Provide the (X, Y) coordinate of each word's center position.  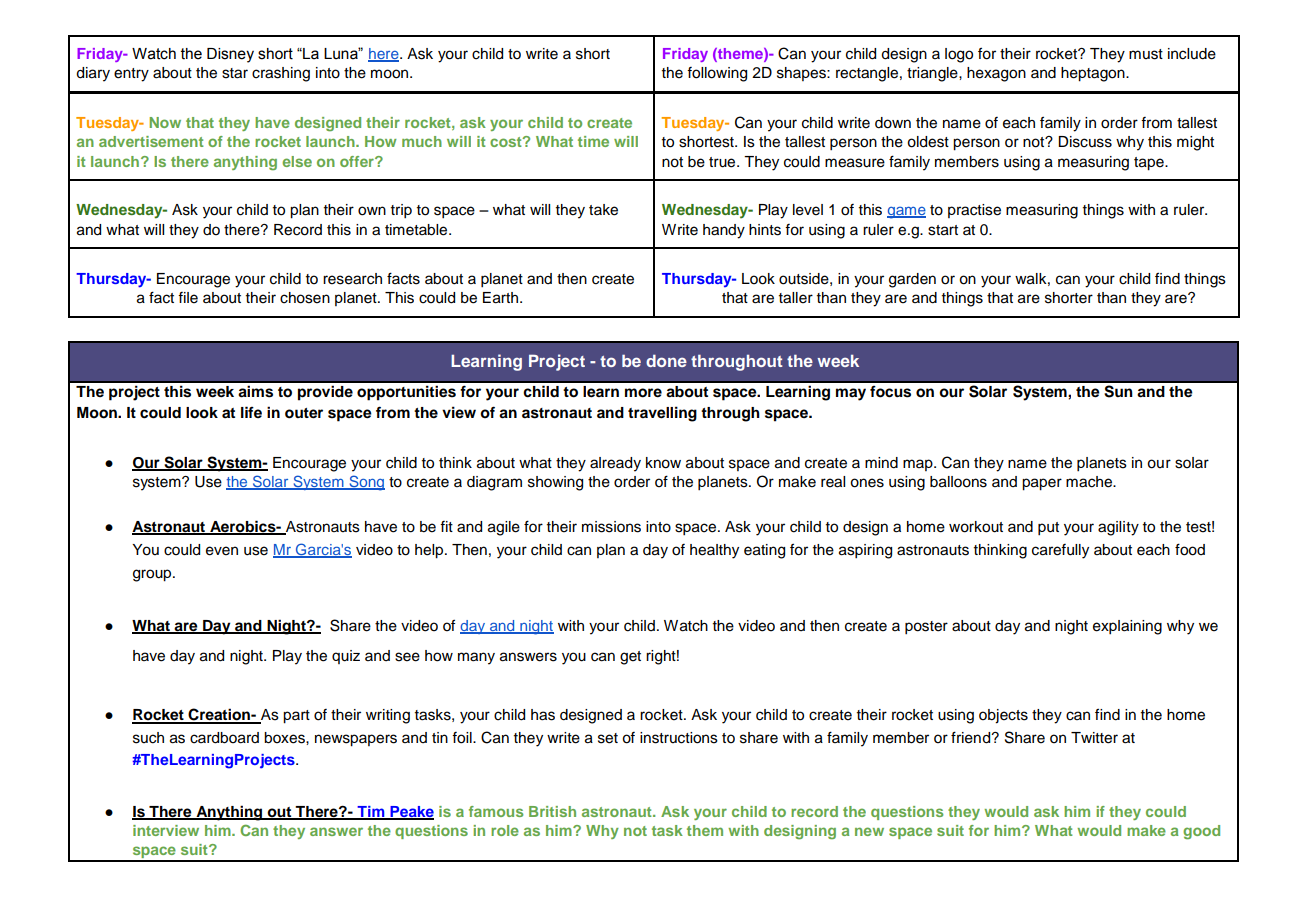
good (1201, 832)
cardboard (224, 738)
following (717, 74)
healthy (714, 551)
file (188, 298)
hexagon (996, 74)
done (666, 360)
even (222, 551)
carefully (1060, 551)
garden (912, 280)
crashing (281, 74)
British (552, 811)
